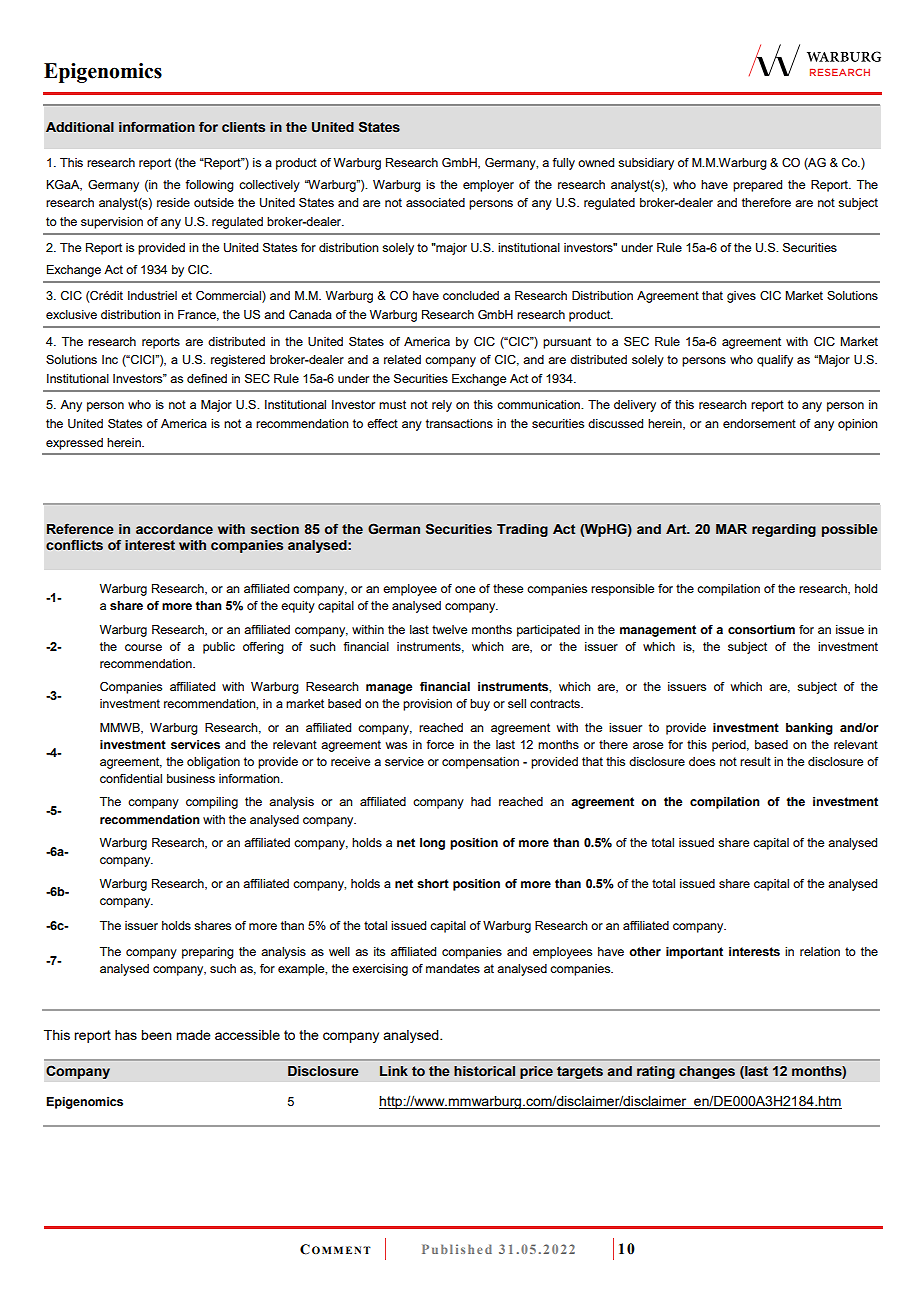 The width and height of the page is (924, 1308). What do you see at coordinates (143, 647) in the page?
I see `course` at bounding box center [143, 647].
